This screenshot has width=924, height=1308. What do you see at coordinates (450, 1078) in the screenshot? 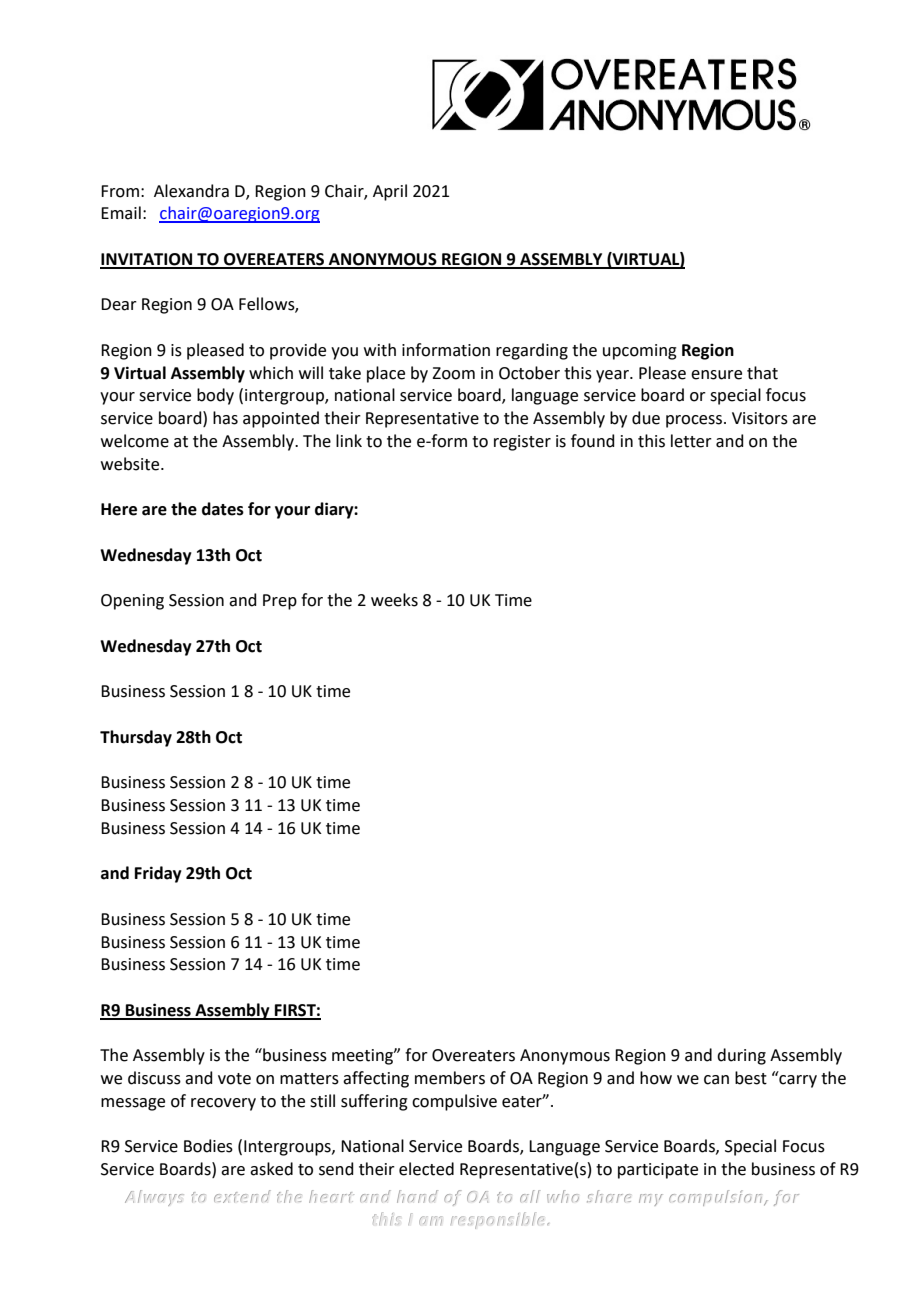
I see `members` at bounding box center [450, 1078].
